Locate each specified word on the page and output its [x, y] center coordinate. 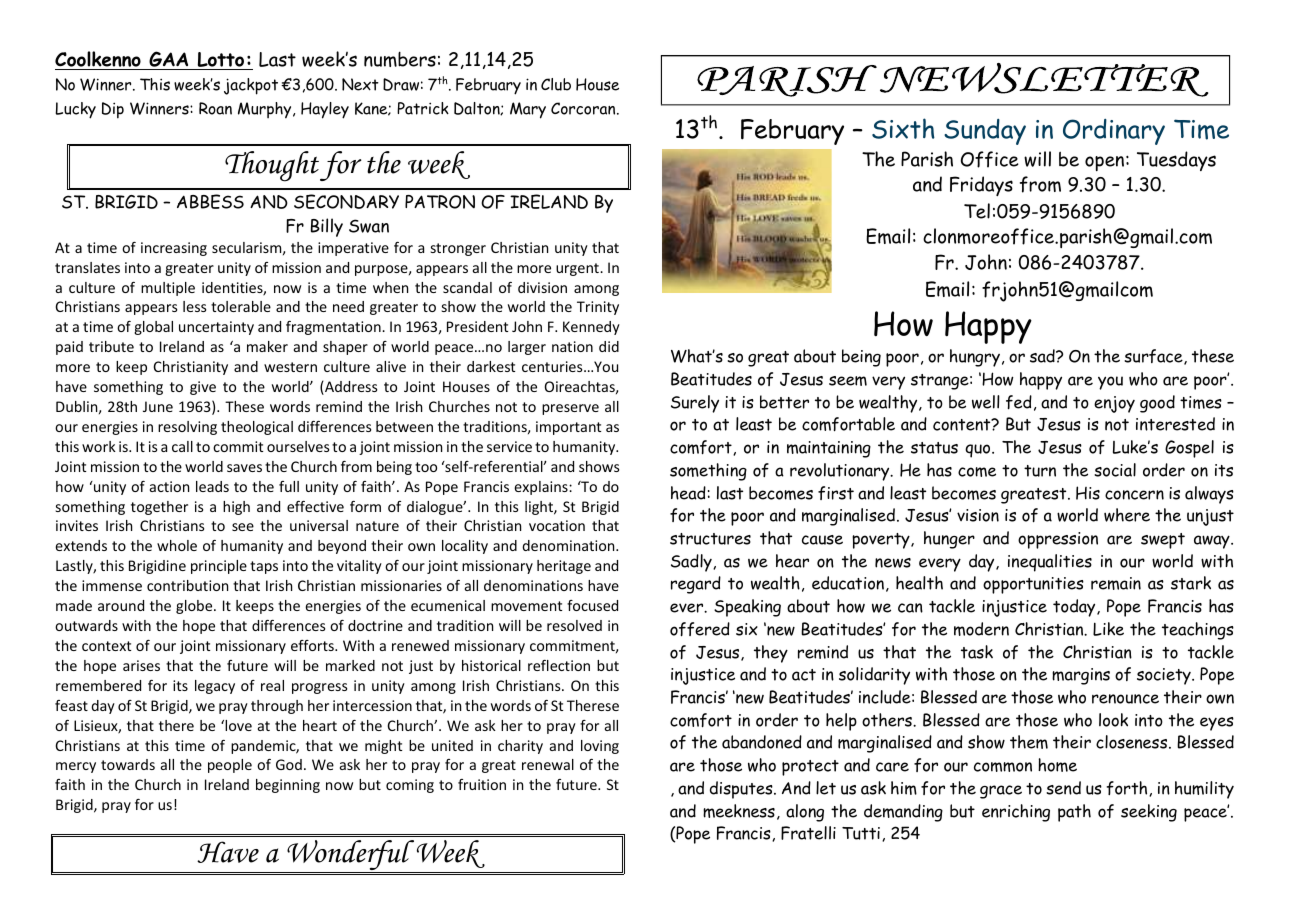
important [568, 428]
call [182, 446]
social [1115, 470]
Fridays [981, 186]
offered [700, 629]
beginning [288, 786]
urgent [578, 269]
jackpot [251, 86]
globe [195, 607]
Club [556, 84]
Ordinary [1114, 132]
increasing [174, 249]
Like [1108, 629]
